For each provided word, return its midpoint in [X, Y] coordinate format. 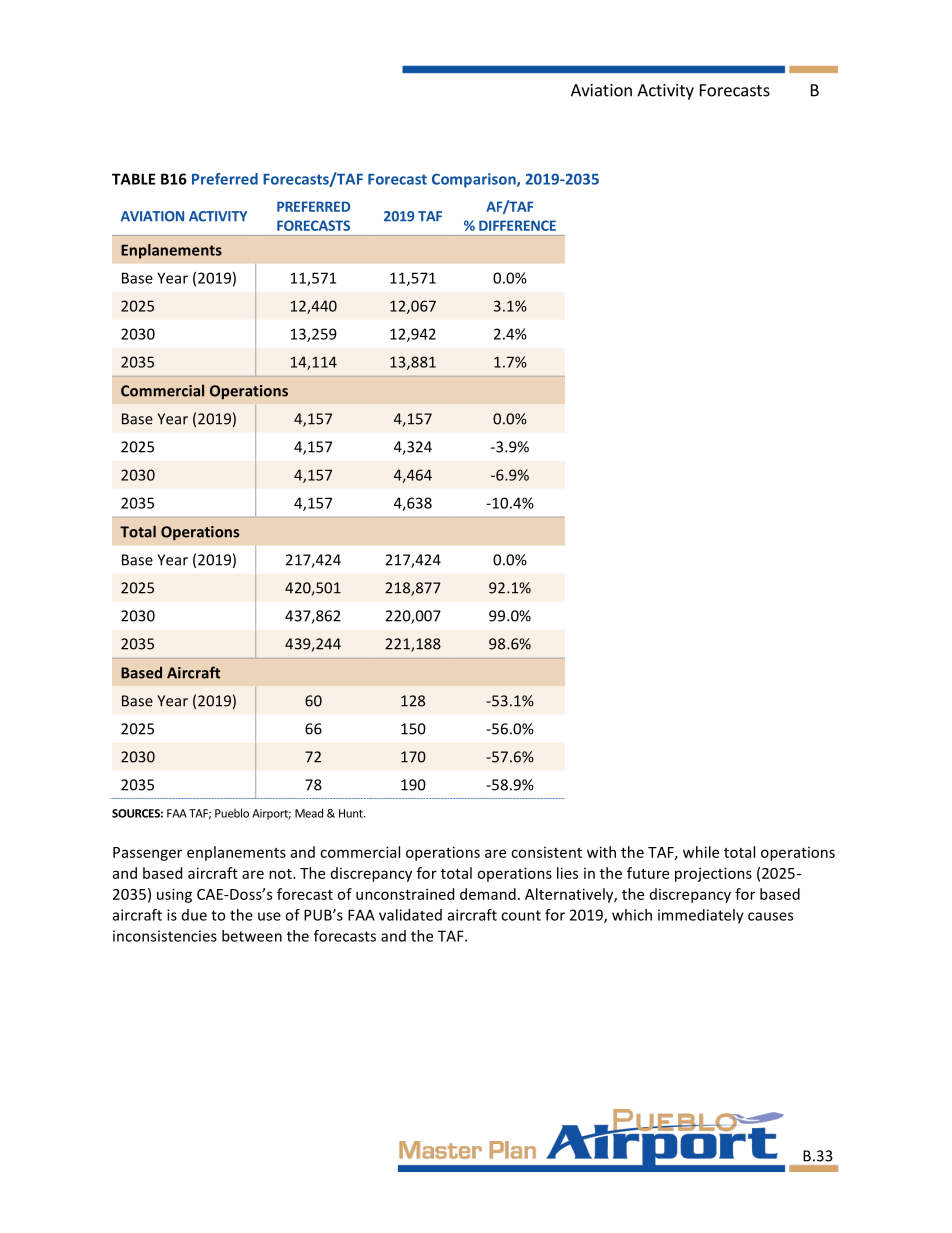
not [281, 874]
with [601, 852]
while [701, 852]
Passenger [147, 854]
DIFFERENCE [517, 225]
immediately [701, 916]
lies [567, 873]
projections [713, 874]
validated [410, 915]
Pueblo [232, 813]
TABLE [134, 179]
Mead [309, 813]
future [648, 873]
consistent [546, 852]
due [194, 915]
